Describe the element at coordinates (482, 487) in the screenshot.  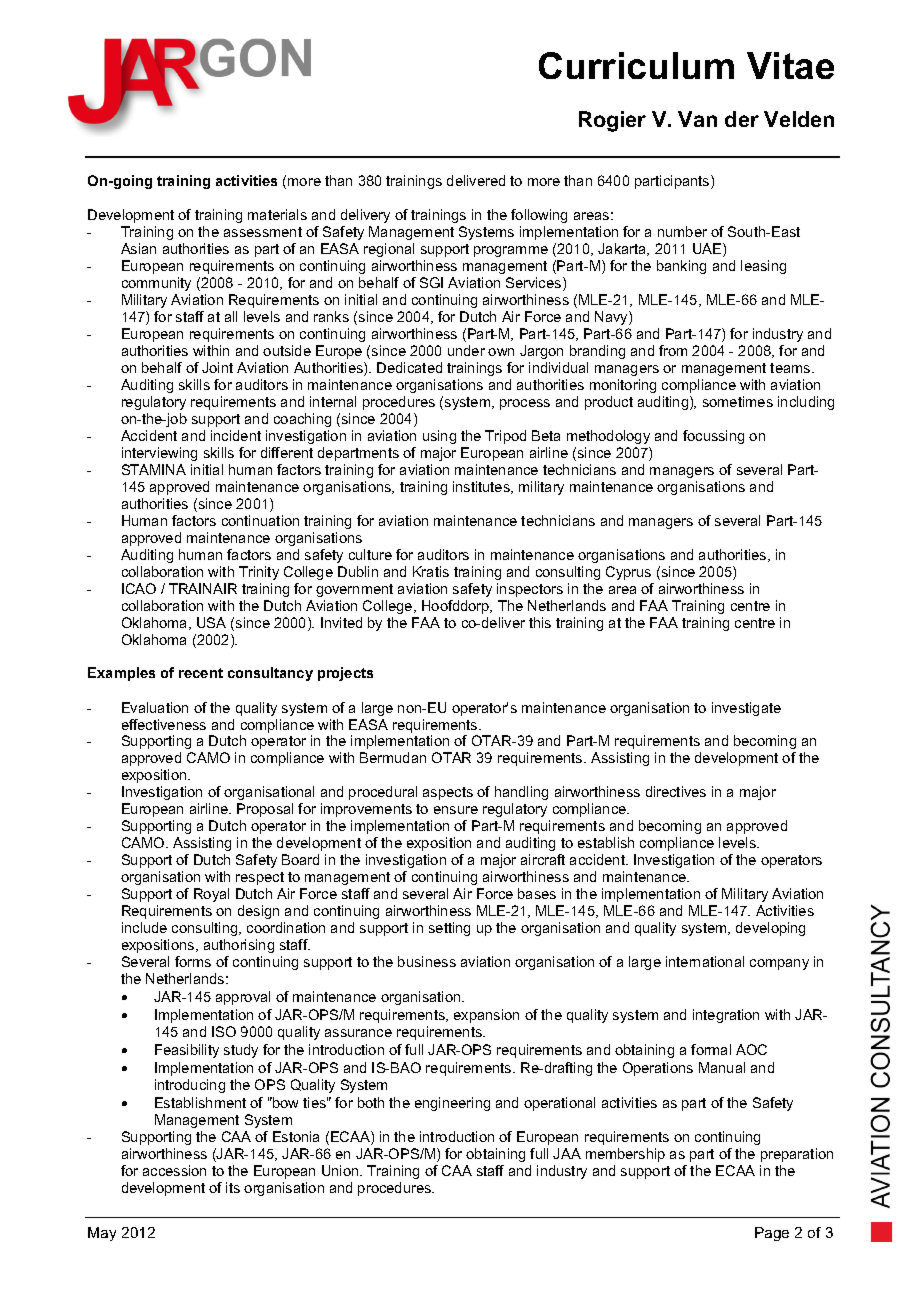
I see `institutes` at that location.
